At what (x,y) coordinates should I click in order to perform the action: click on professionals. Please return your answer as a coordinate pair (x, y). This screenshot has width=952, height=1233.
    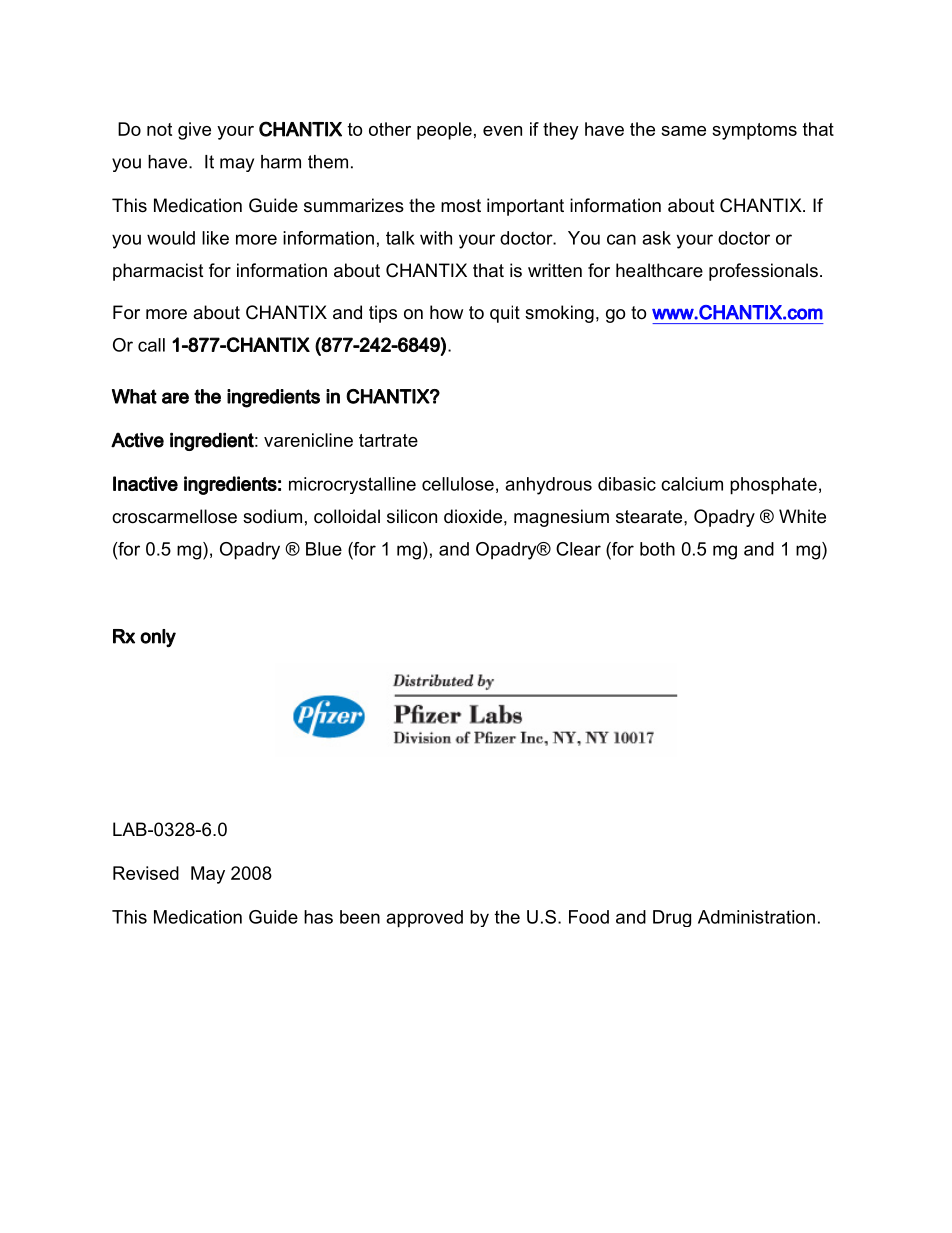
    Looking at the image, I should click on (763, 272).
